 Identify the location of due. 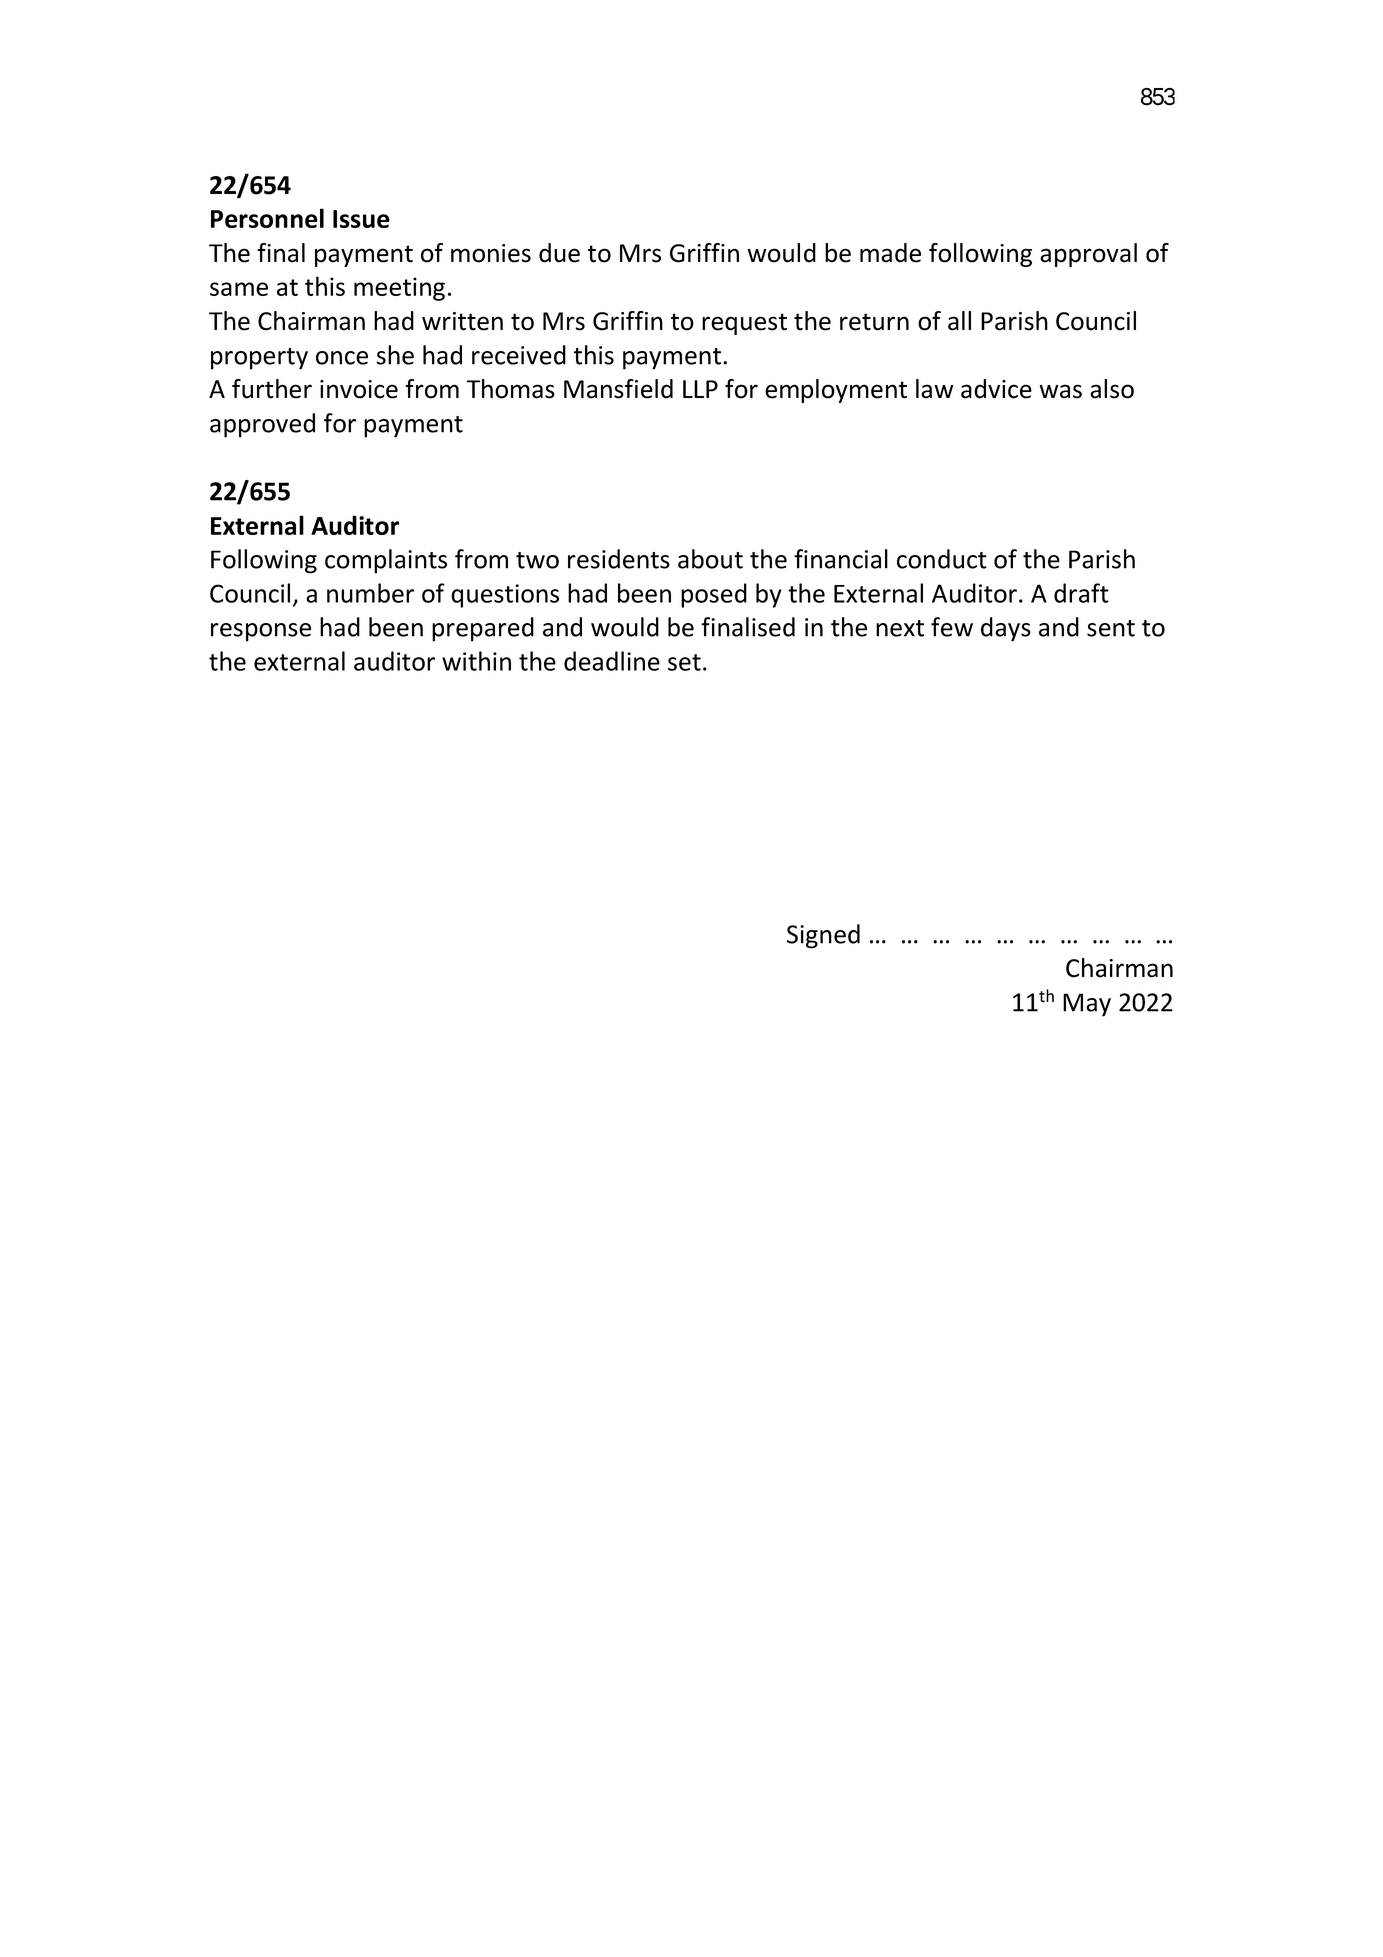
(559, 253).
